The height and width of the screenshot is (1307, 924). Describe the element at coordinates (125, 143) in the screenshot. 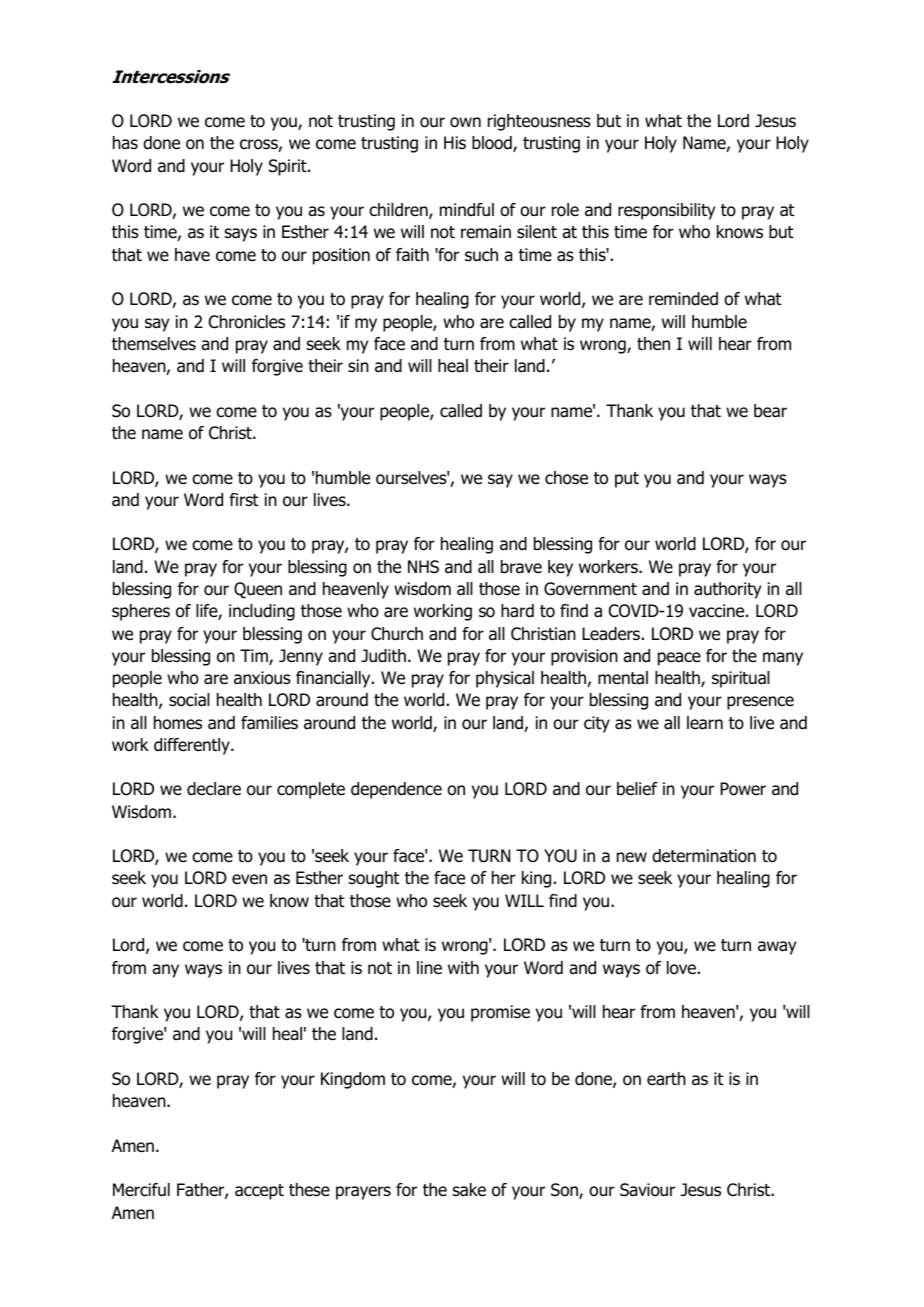

I see `has` at that location.
